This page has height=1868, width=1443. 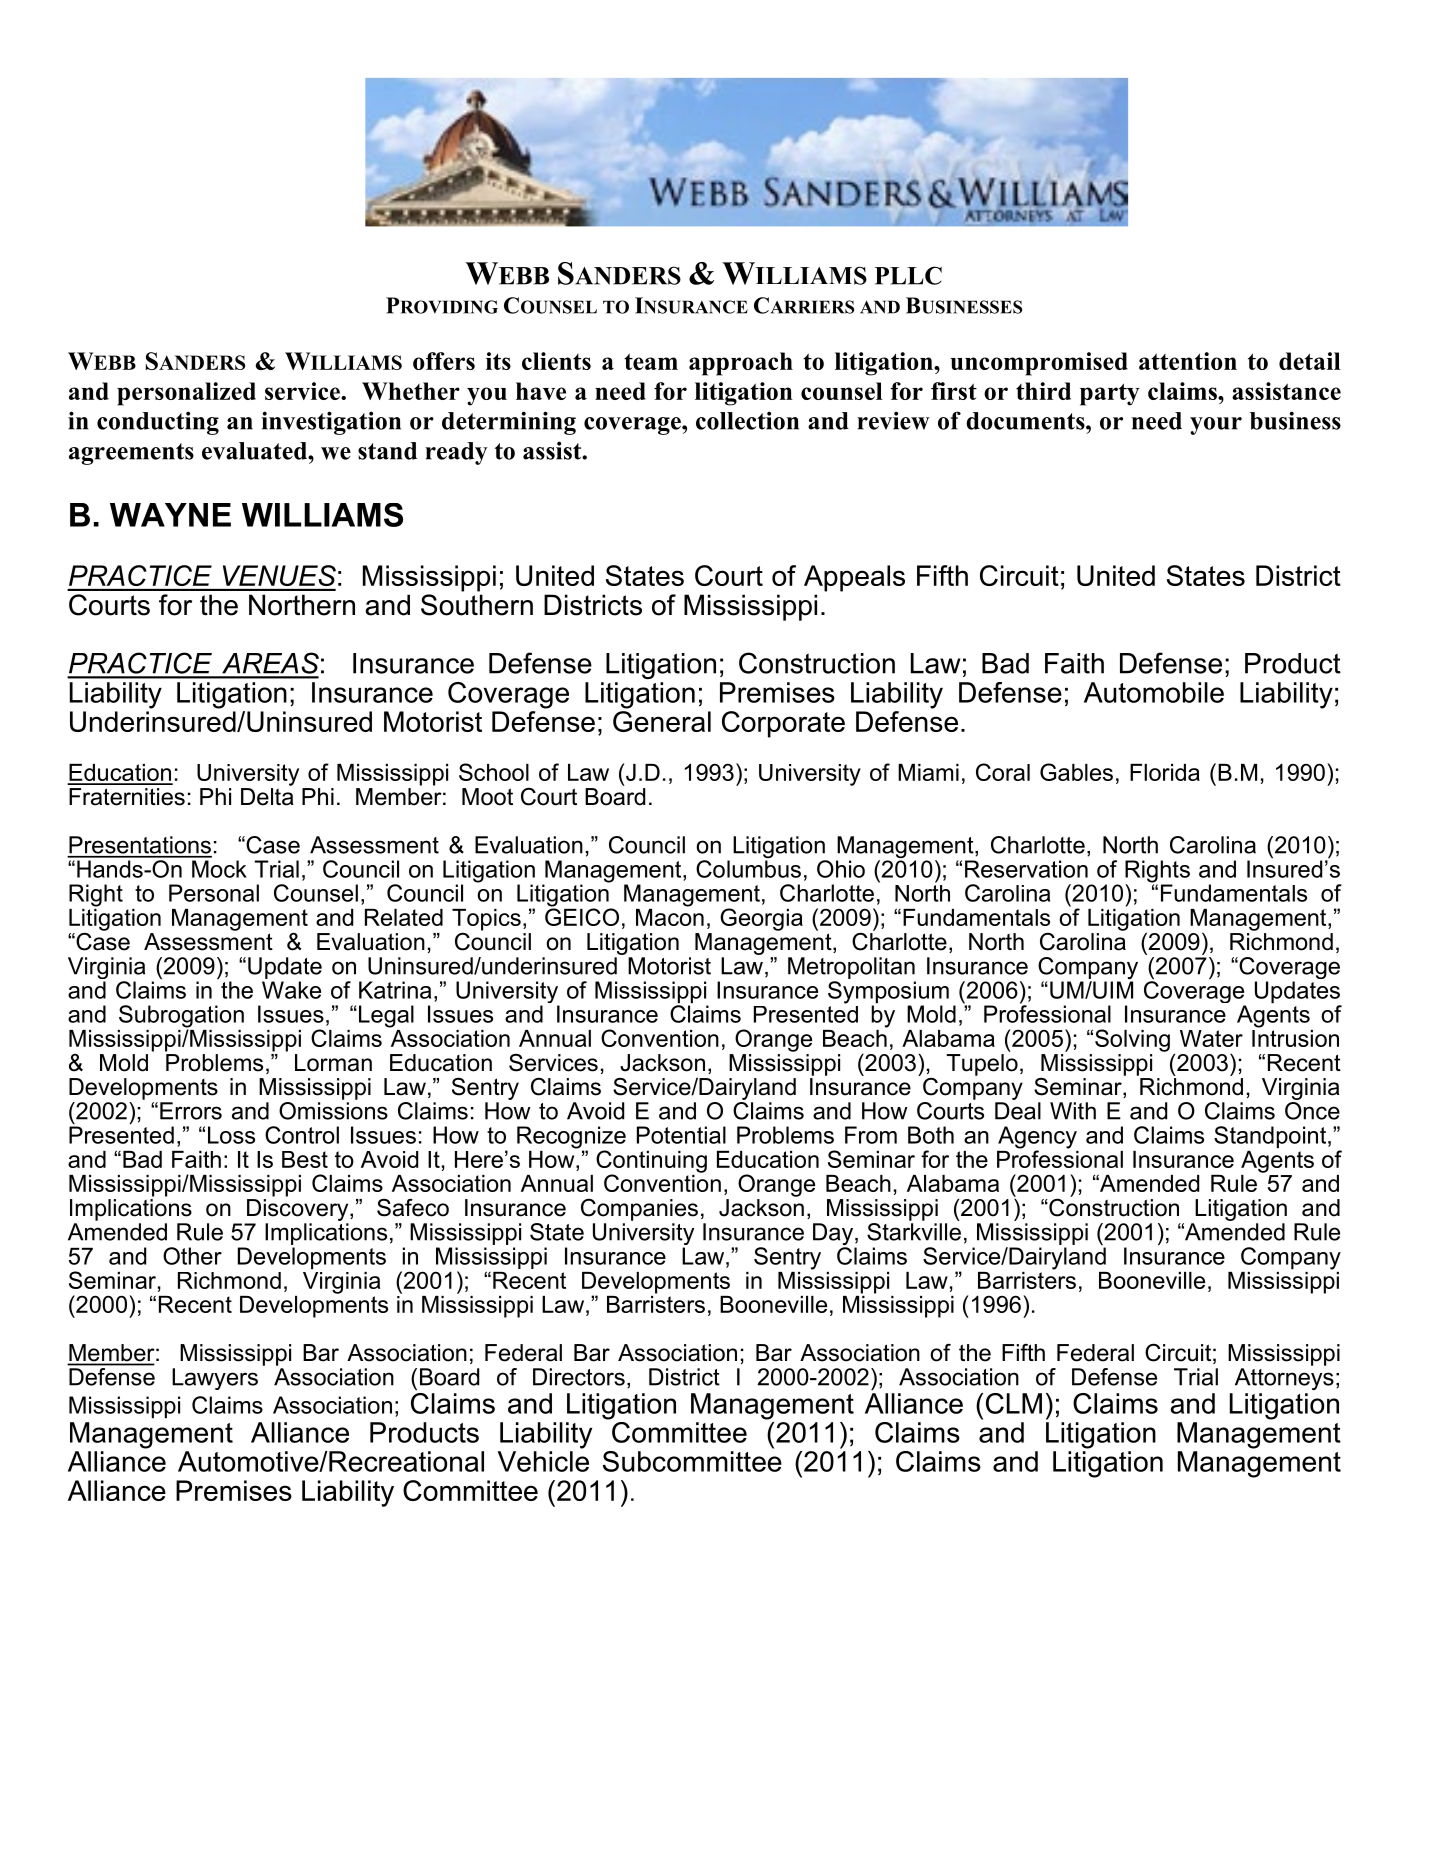 I want to click on Florida, so click(x=1165, y=772).
